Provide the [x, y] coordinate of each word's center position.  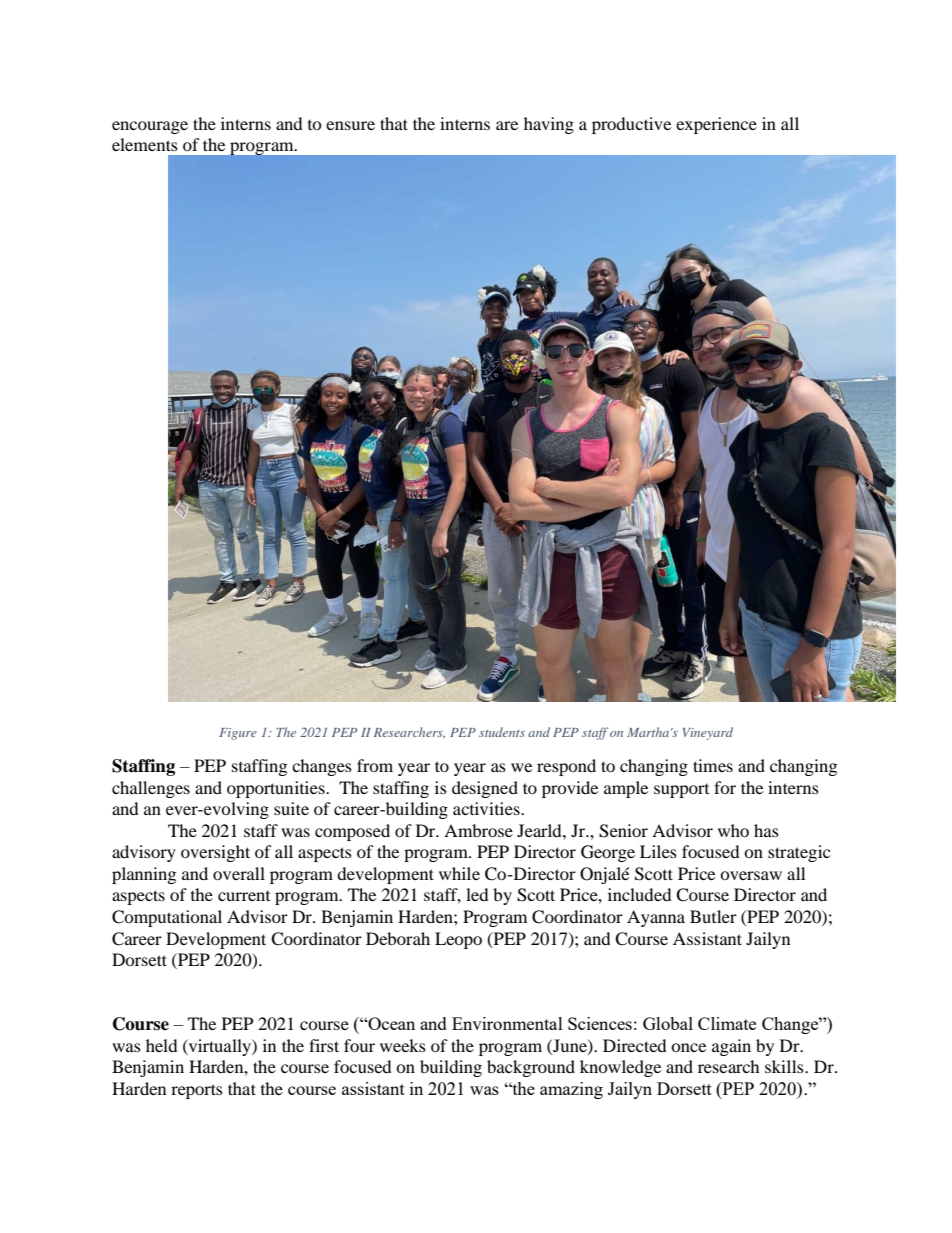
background [531, 1068]
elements [145, 144]
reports [197, 1091]
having [549, 125]
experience [716, 125]
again [731, 1047]
